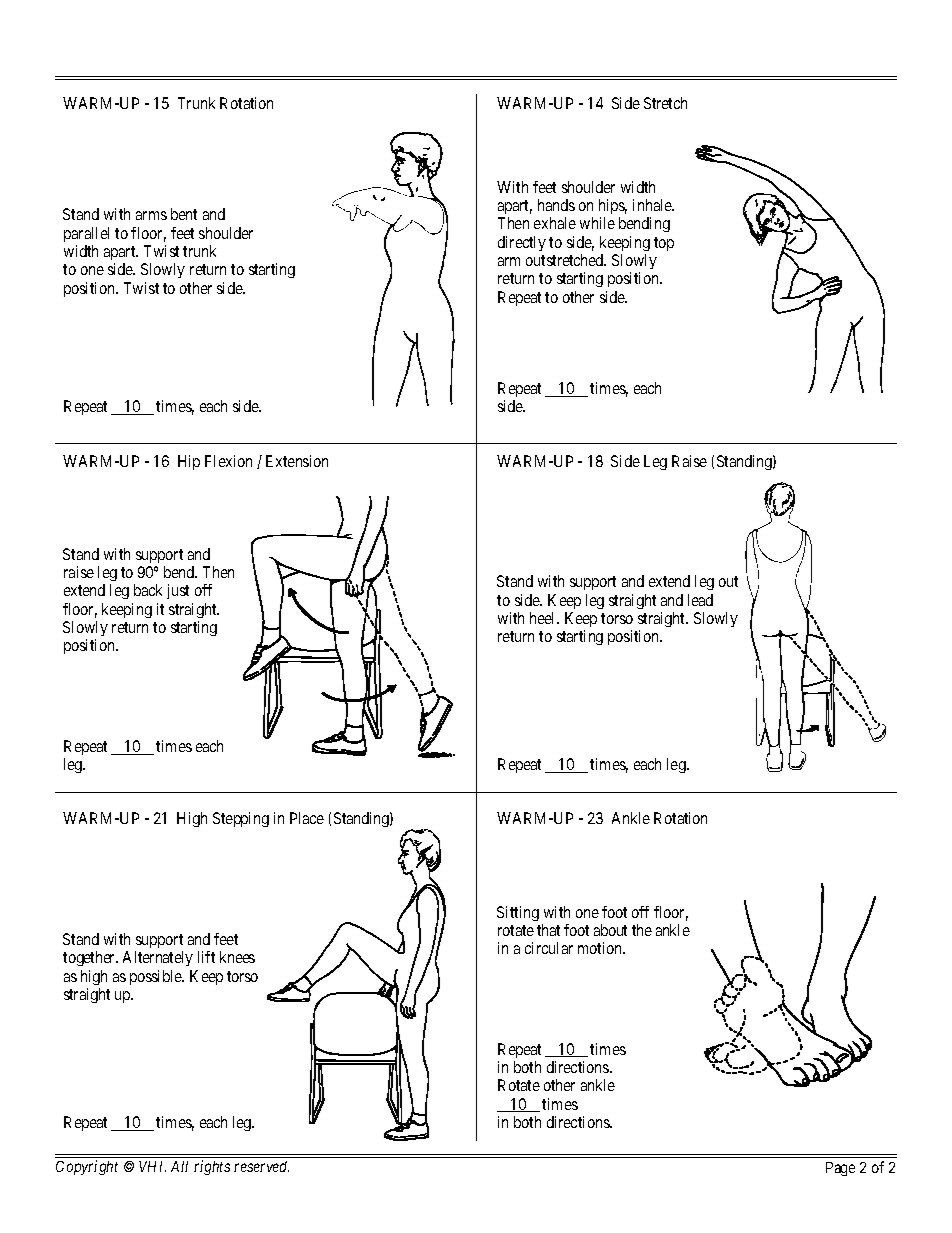 This image has width=952, height=1233. What do you see at coordinates (261, 1166) in the image?
I see `reserved` at bounding box center [261, 1166].
